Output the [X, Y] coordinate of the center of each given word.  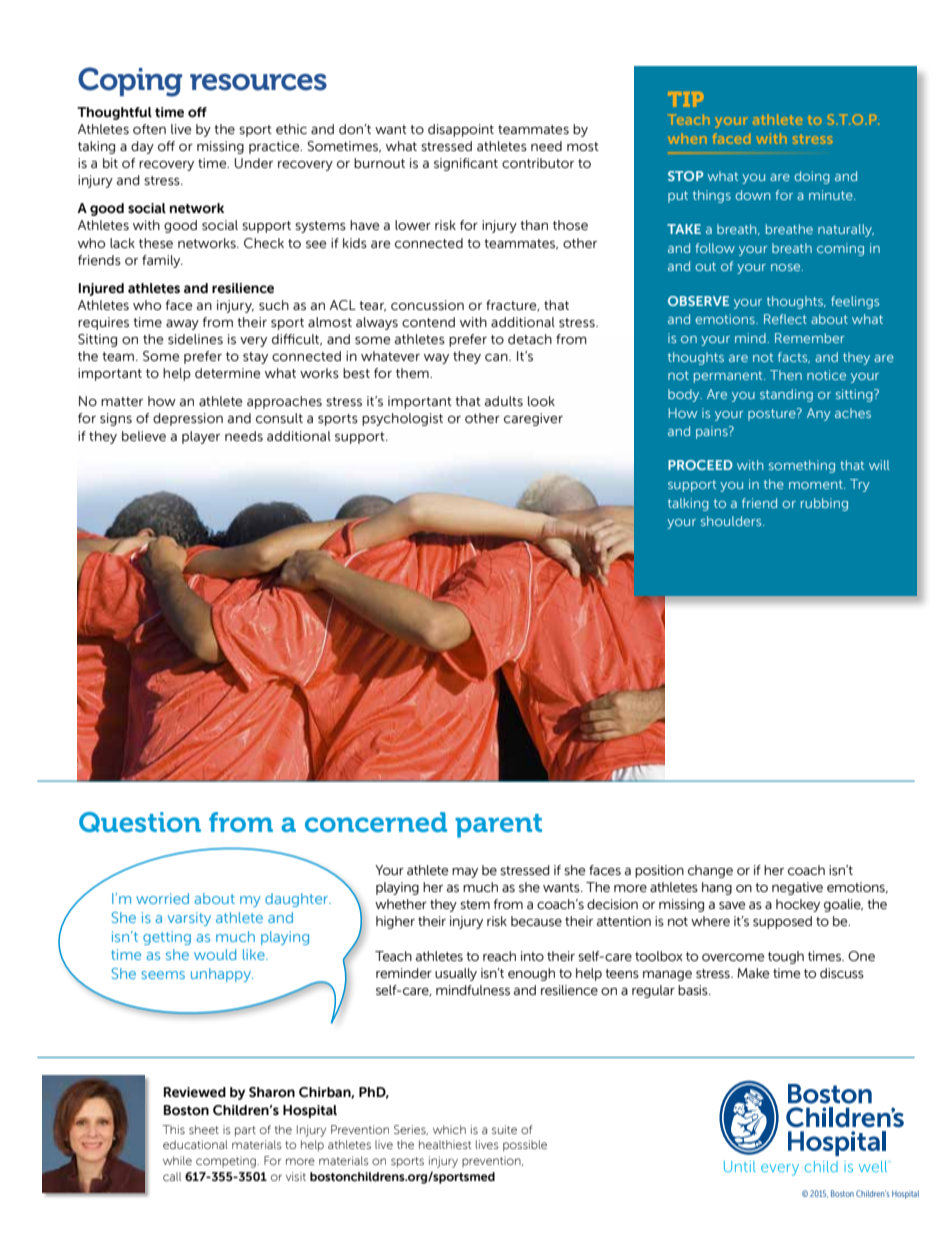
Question [140, 822]
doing [812, 177]
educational [195, 1144]
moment [817, 484]
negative [797, 888]
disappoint [461, 130]
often [149, 129]
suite [504, 1129]
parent [498, 826]
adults [504, 401]
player [201, 437]
